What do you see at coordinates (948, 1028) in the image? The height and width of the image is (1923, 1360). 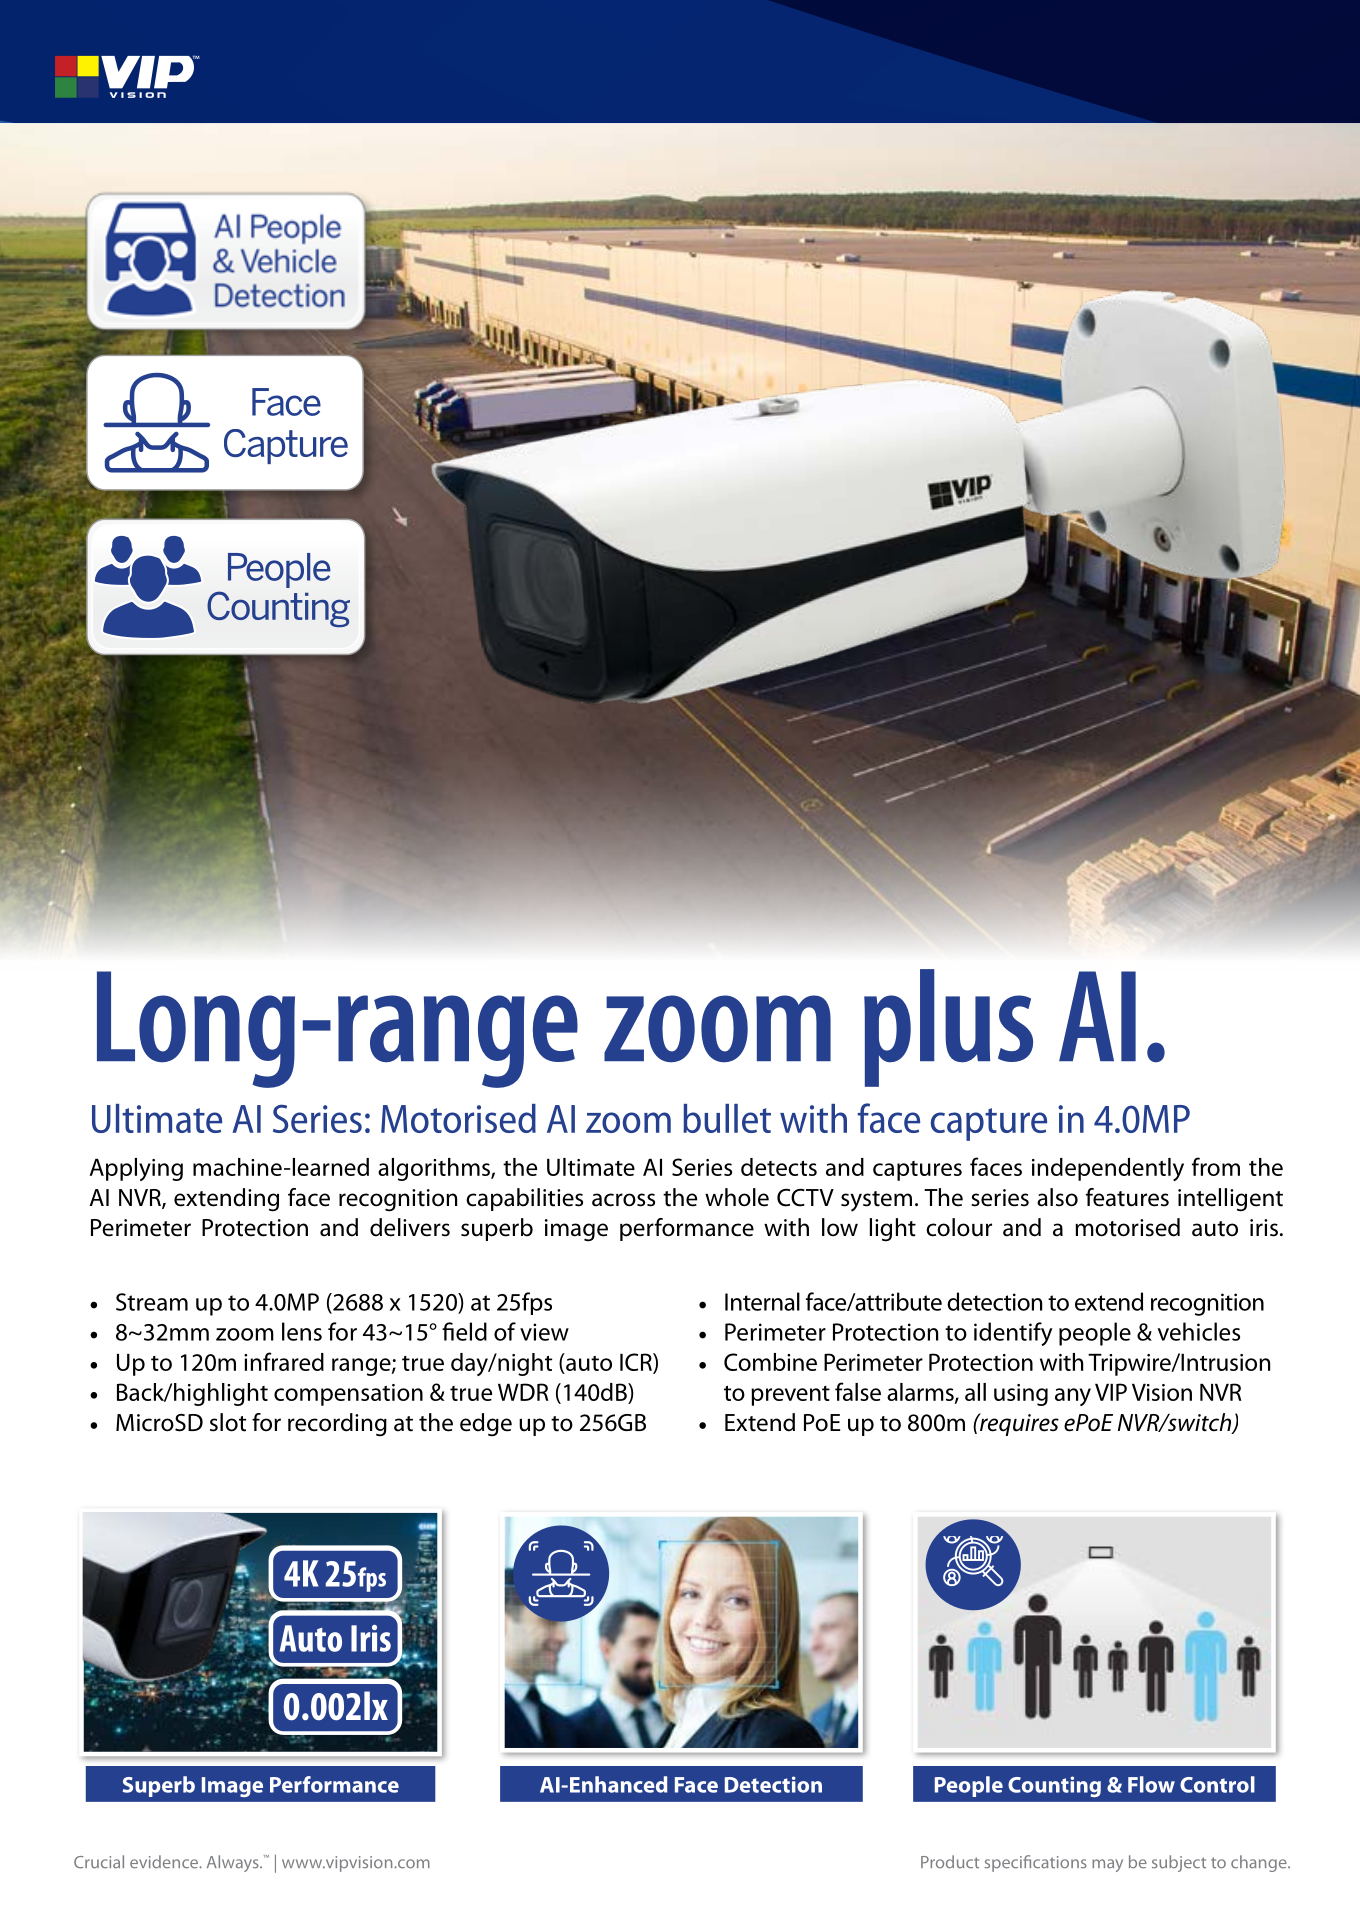 I see `plus` at bounding box center [948, 1028].
